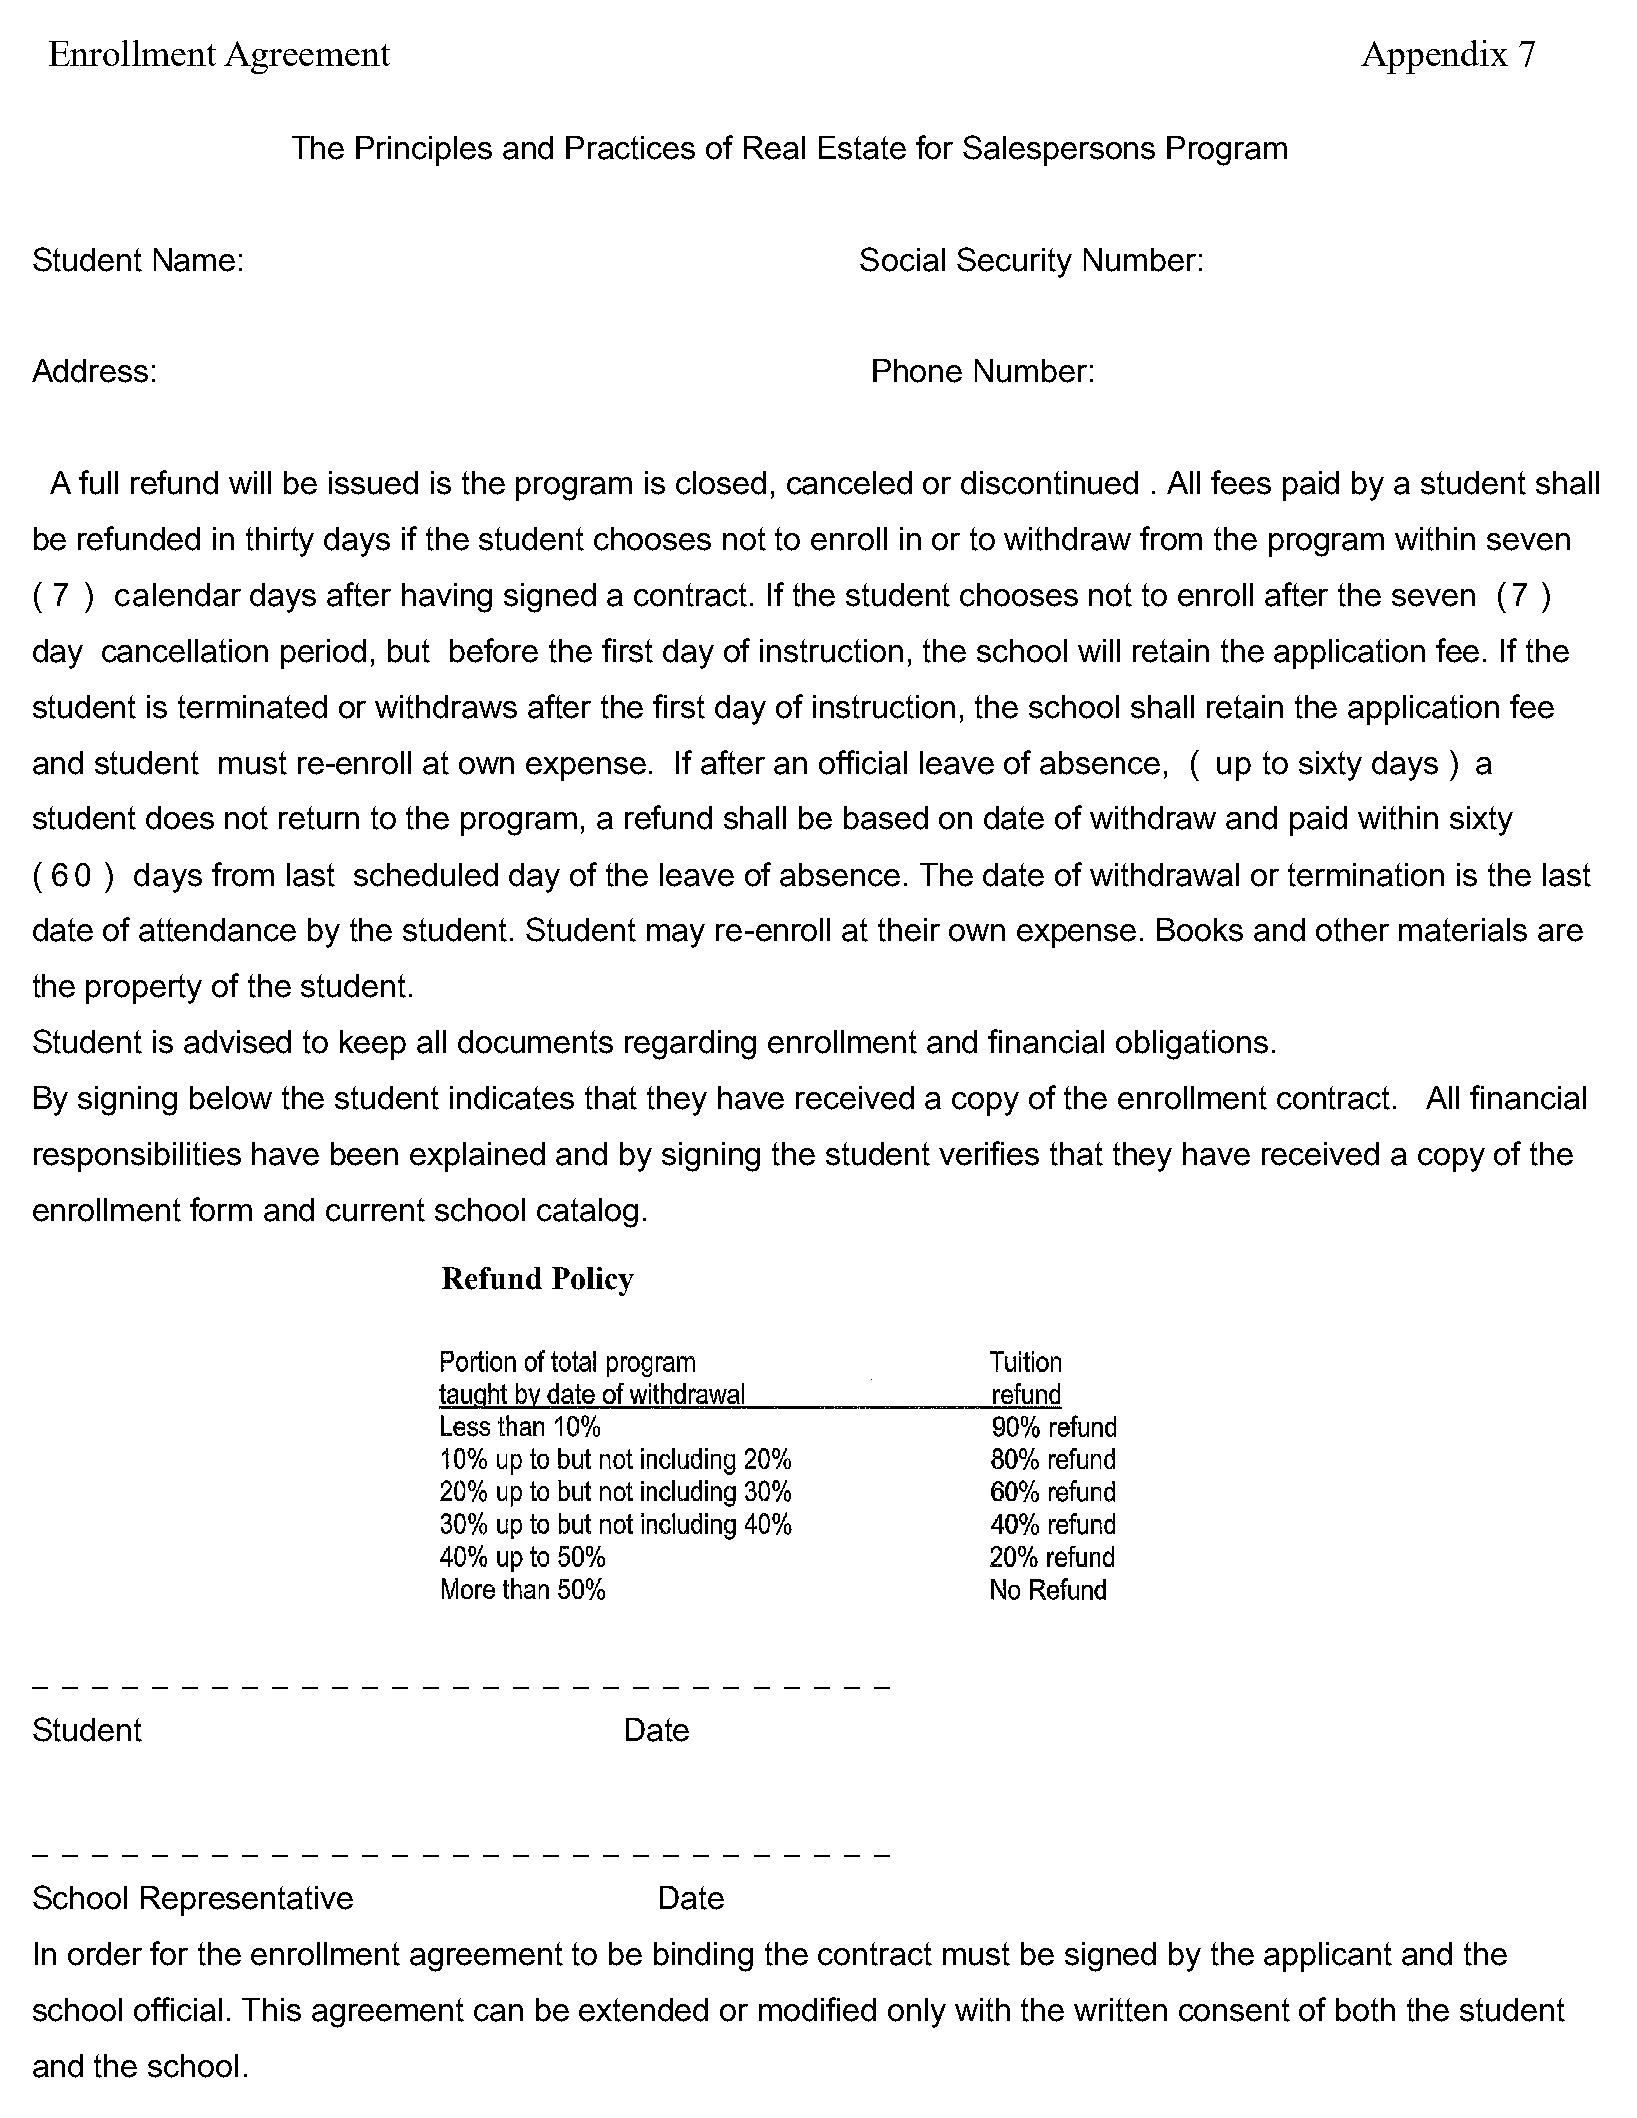 This page has width=1637, height=2118. Describe the element at coordinates (424, 151) in the page. I see `Principles` at that location.
